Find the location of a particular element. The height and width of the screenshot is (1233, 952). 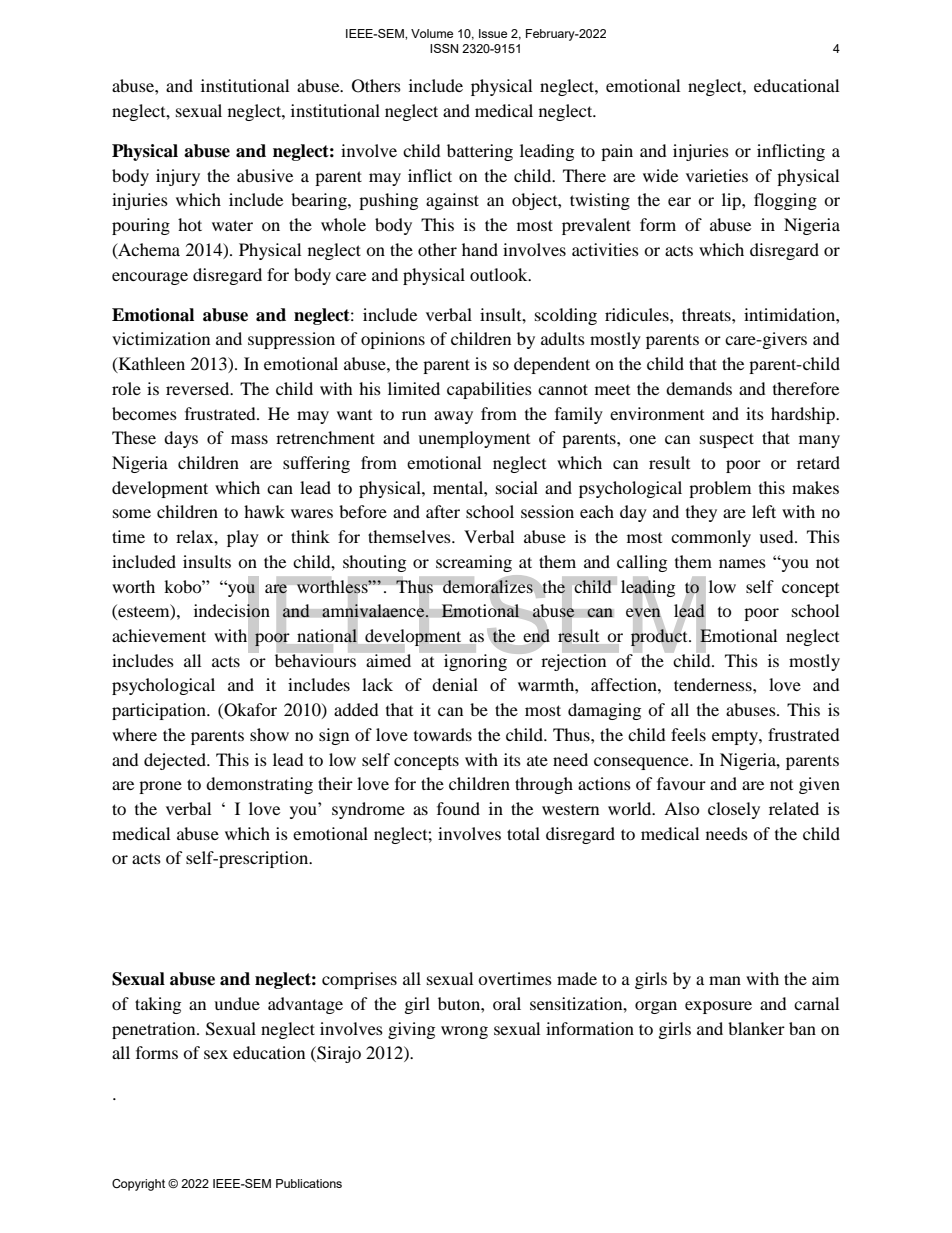

names is located at coordinates (742, 563).
